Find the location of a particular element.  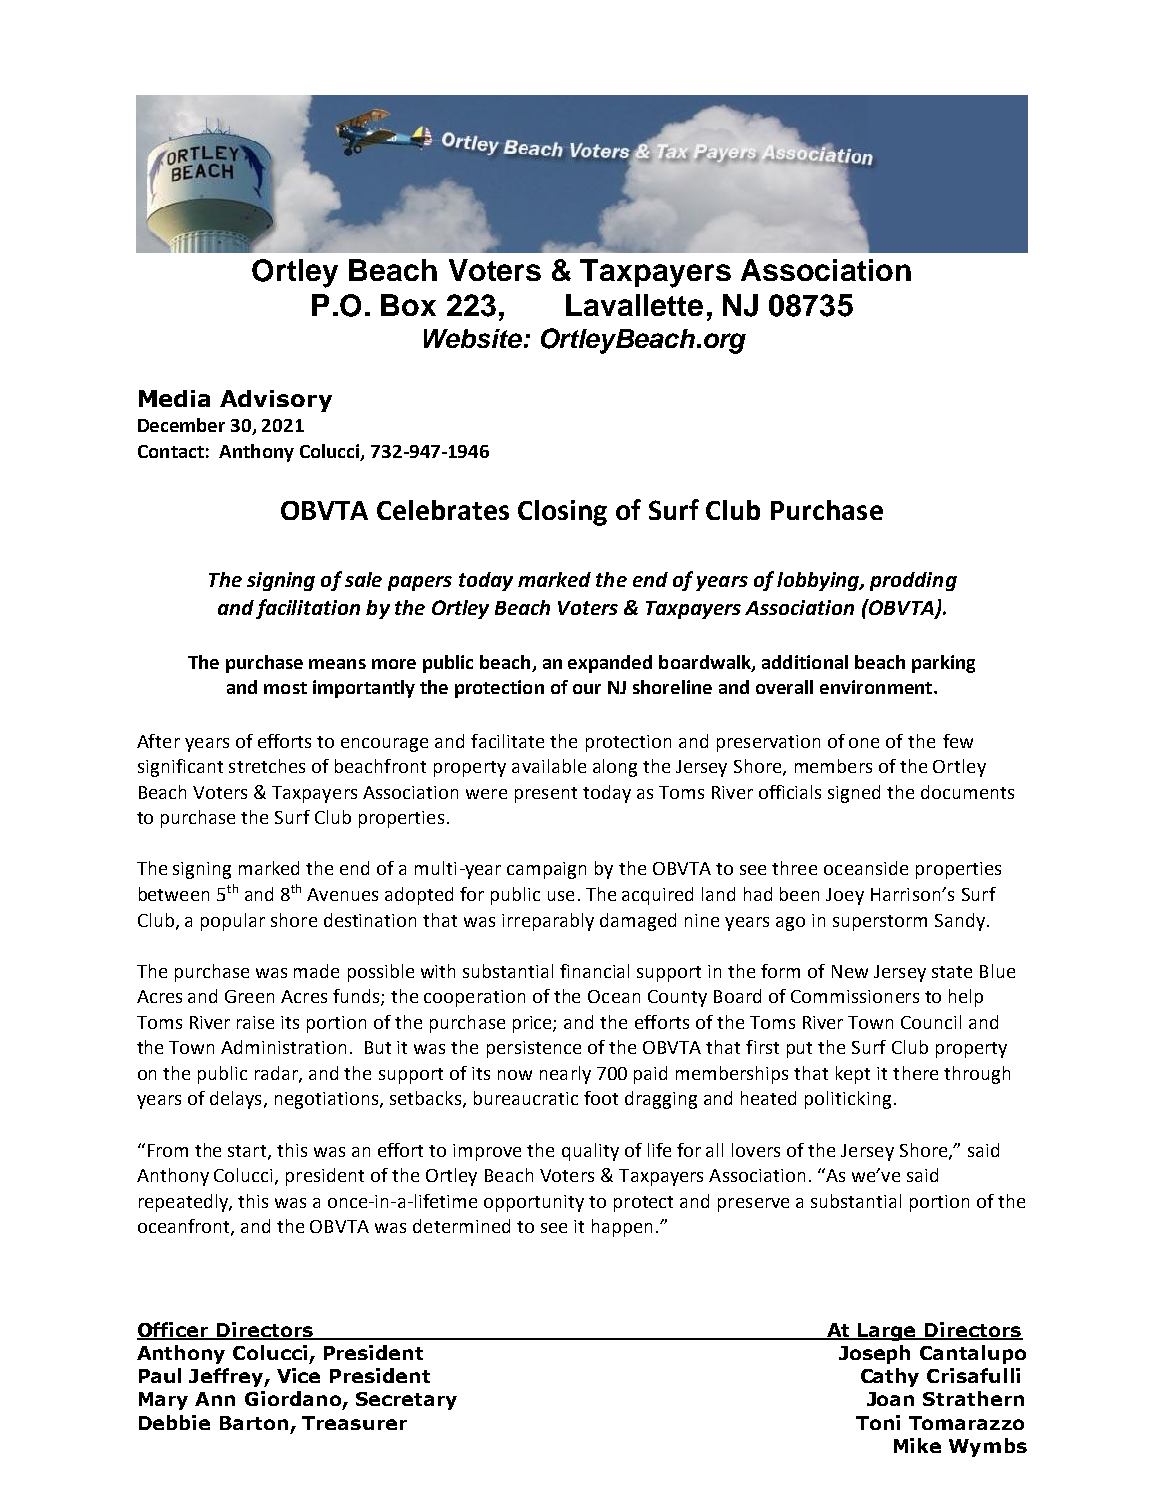

Advisory is located at coordinates (276, 401).
